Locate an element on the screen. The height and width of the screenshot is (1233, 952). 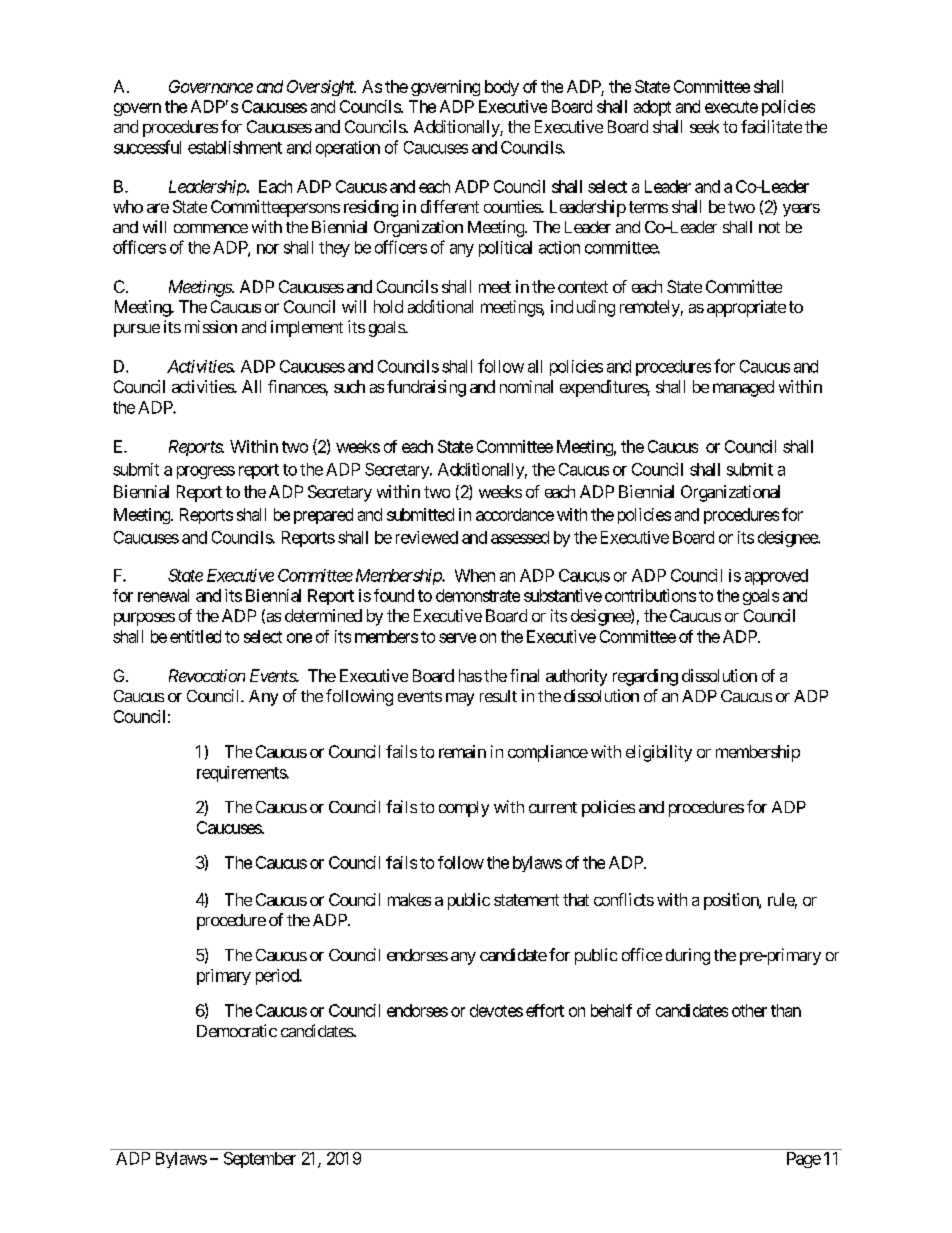
mission is located at coordinates (211, 326).
